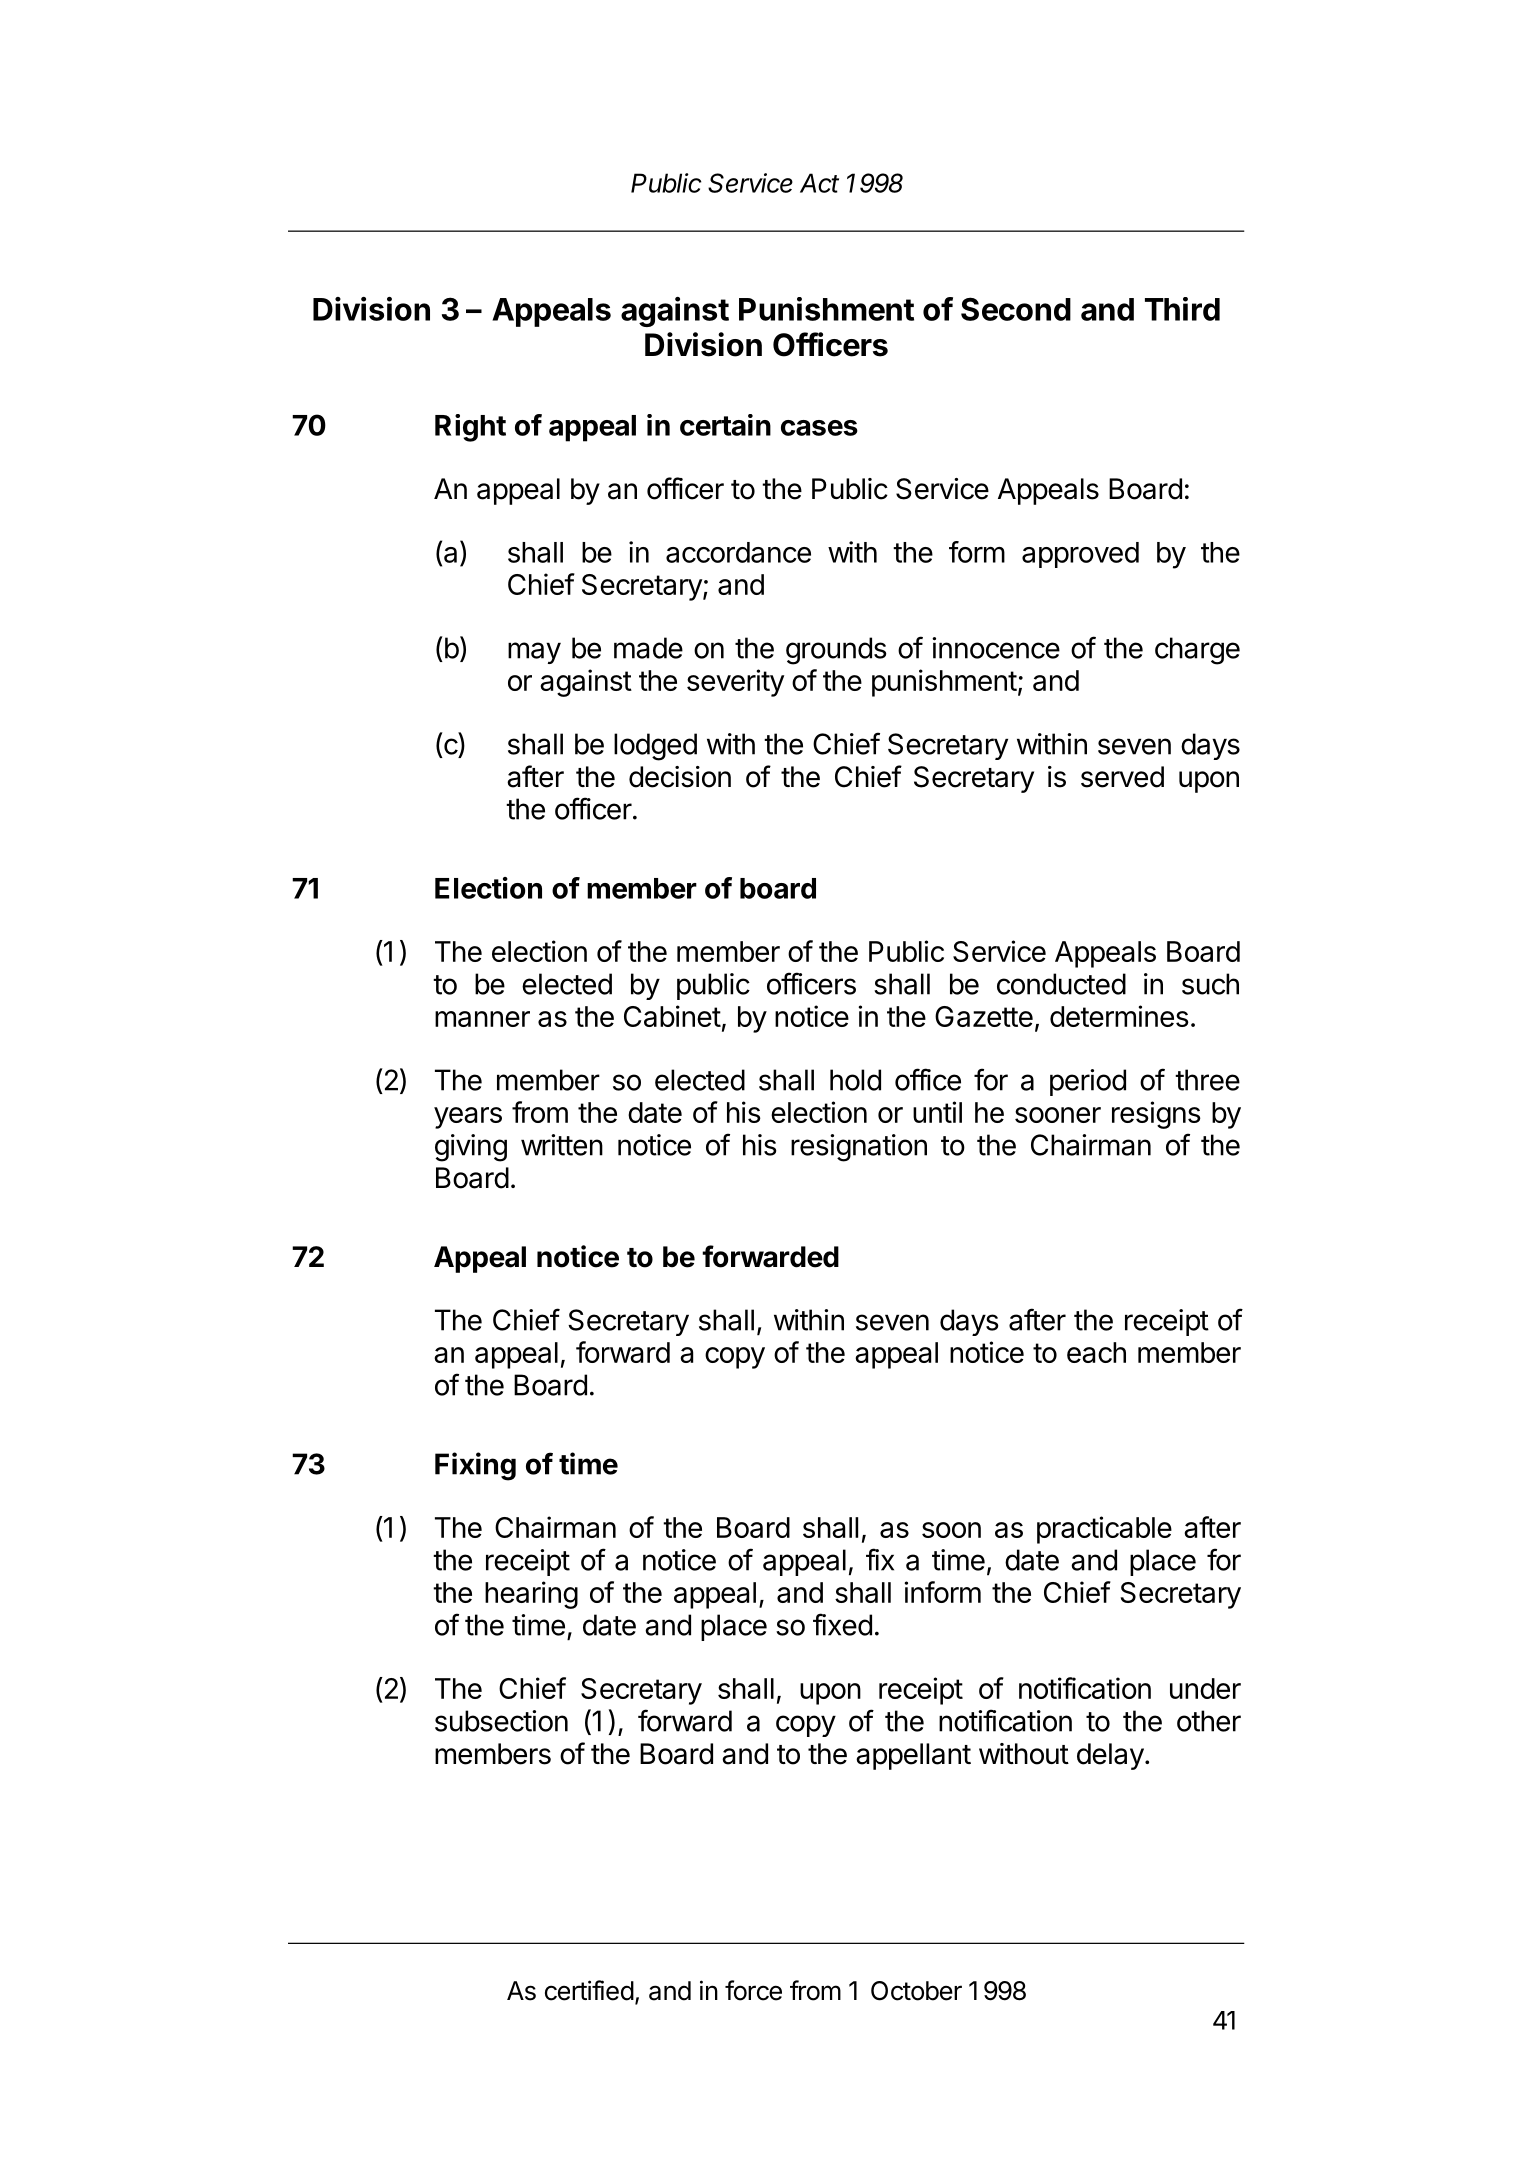 This screenshot has width=1532, height=2167. I want to click on resigns, so click(1156, 1115).
